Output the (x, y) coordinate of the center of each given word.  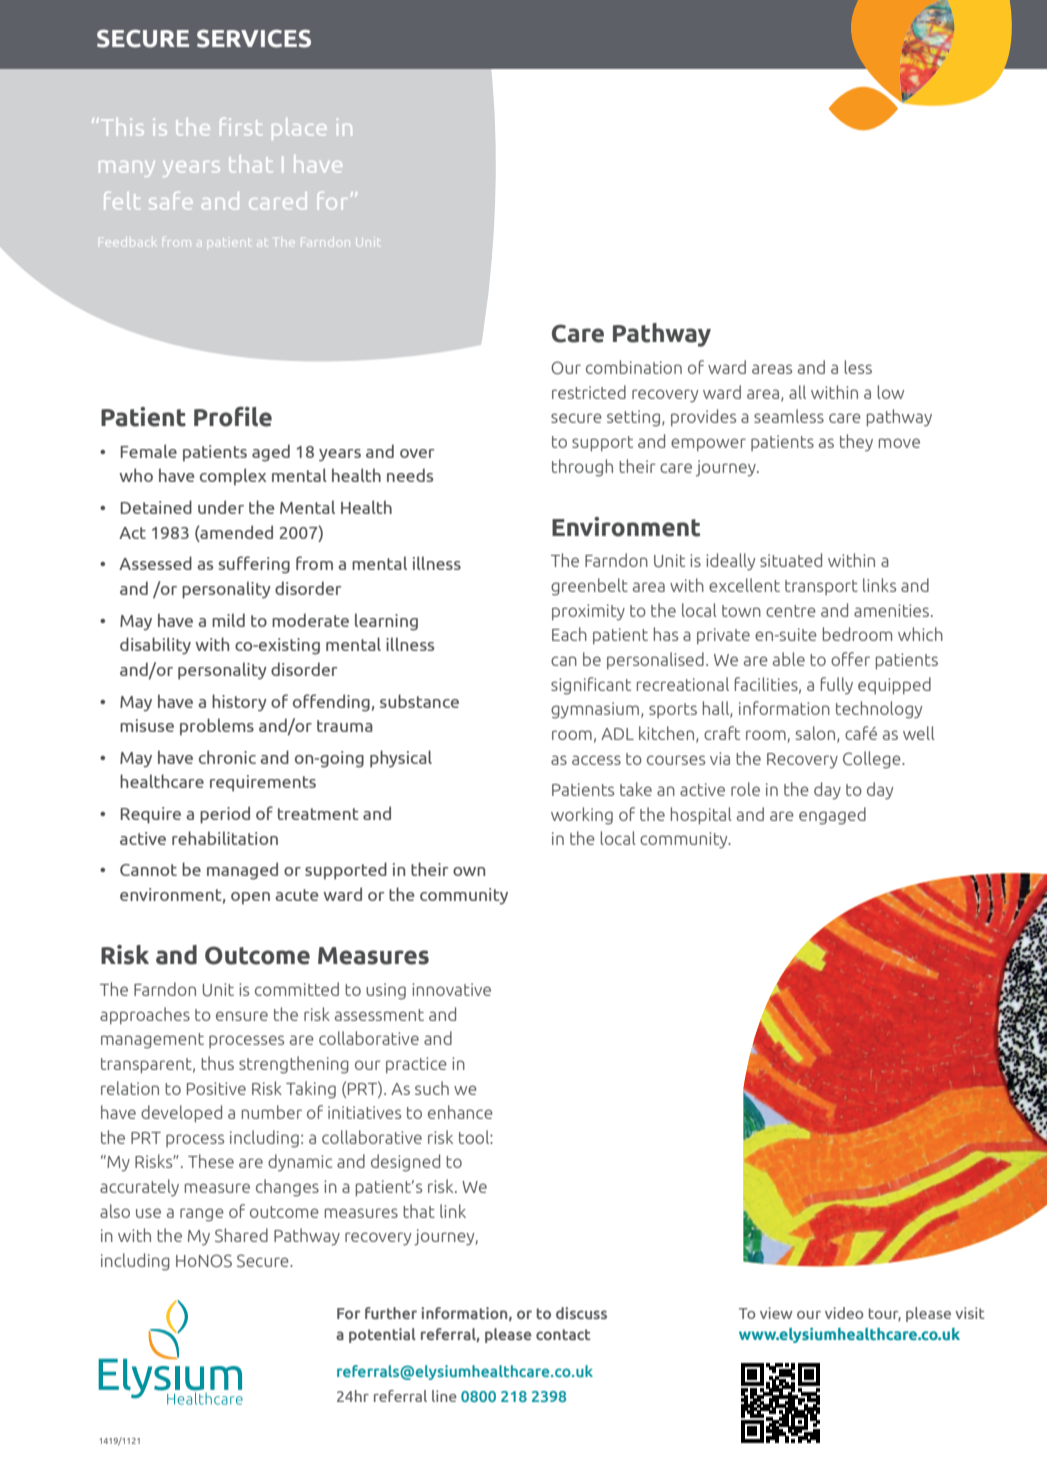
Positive (216, 1088)
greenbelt (589, 587)
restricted (589, 392)
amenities (893, 610)
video (844, 1313)
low (891, 392)
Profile (233, 417)
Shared (241, 1235)
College (873, 760)
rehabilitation (225, 838)
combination (634, 367)
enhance (460, 1112)
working (582, 816)
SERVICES (254, 38)
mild (228, 620)
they (856, 443)
